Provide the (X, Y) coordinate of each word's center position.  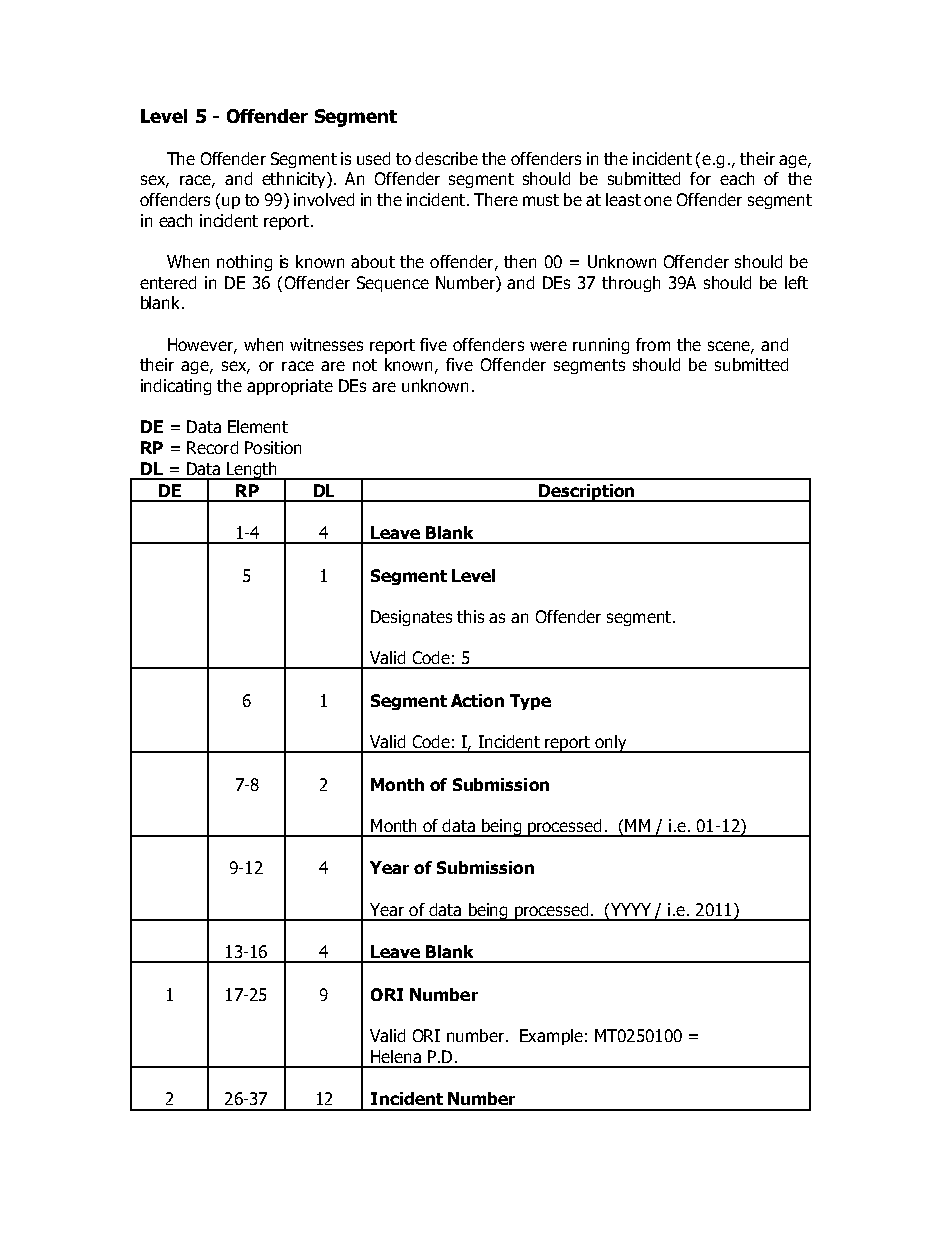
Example (551, 1037)
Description (586, 493)
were (548, 346)
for (700, 178)
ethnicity (295, 180)
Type (530, 702)
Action (477, 700)
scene (730, 347)
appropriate (290, 387)
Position (273, 447)
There (496, 199)
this (470, 616)
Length (252, 471)
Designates (411, 618)
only (611, 744)
